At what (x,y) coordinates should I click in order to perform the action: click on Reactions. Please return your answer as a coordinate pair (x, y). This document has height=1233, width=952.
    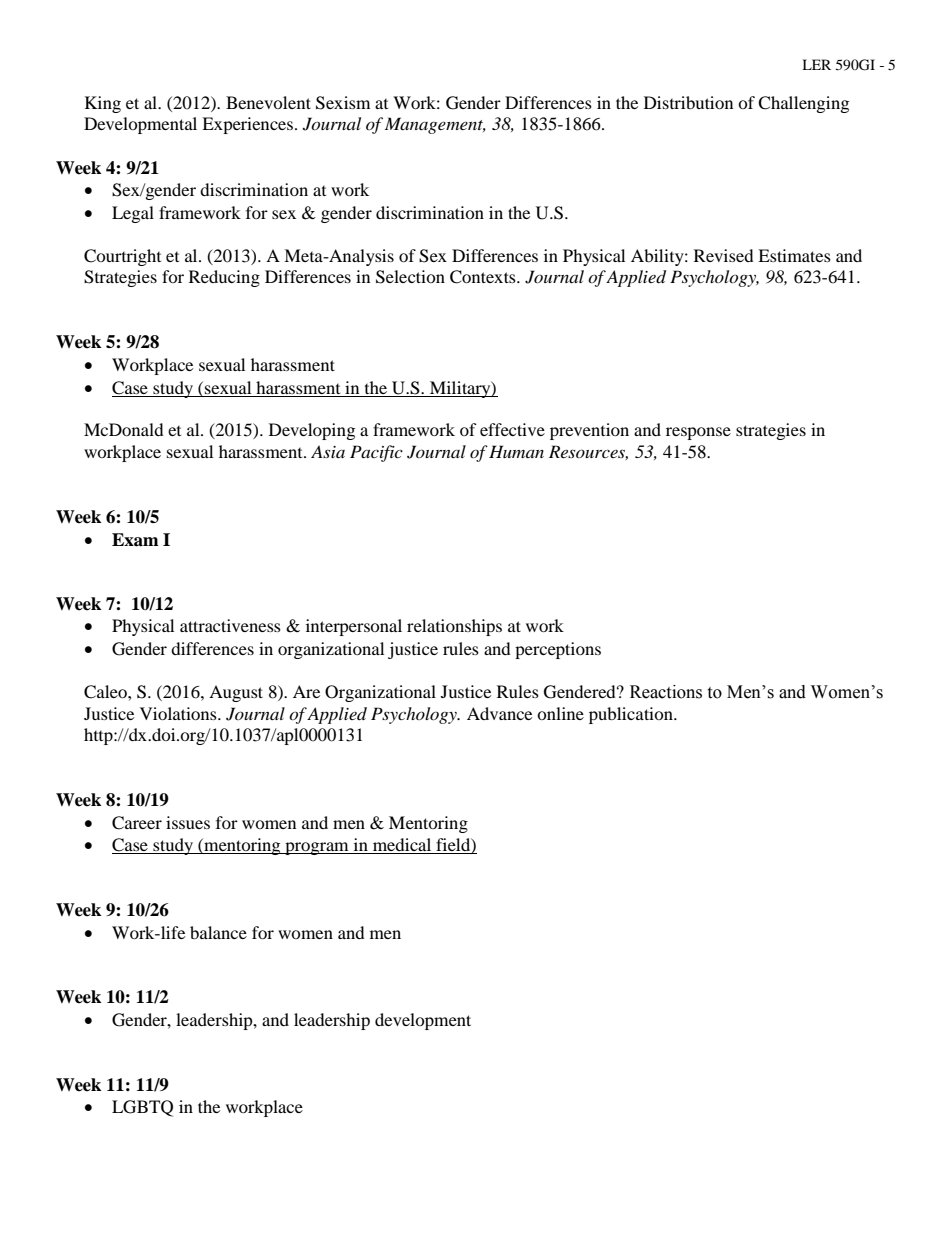
    Looking at the image, I should click on (666, 692).
